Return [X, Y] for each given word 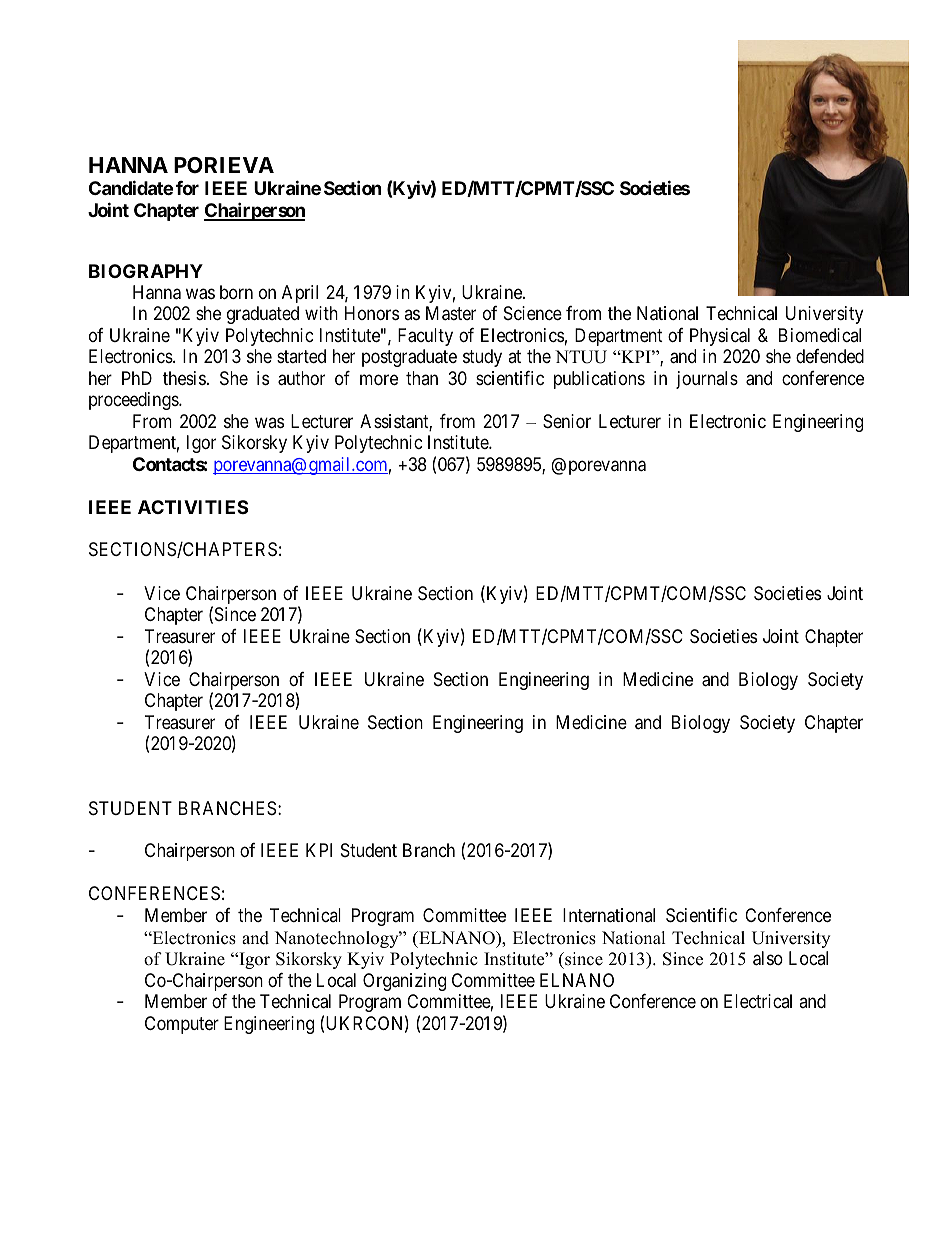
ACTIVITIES [193, 507]
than [422, 378]
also [768, 958]
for [187, 188]
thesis [184, 378]
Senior [567, 421]
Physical [720, 337]
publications [599, 380]
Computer [182, 1025]
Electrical [758, 1001]
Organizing [404, 982]
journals [707, 380]
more [379, 379]
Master [451, 313]
